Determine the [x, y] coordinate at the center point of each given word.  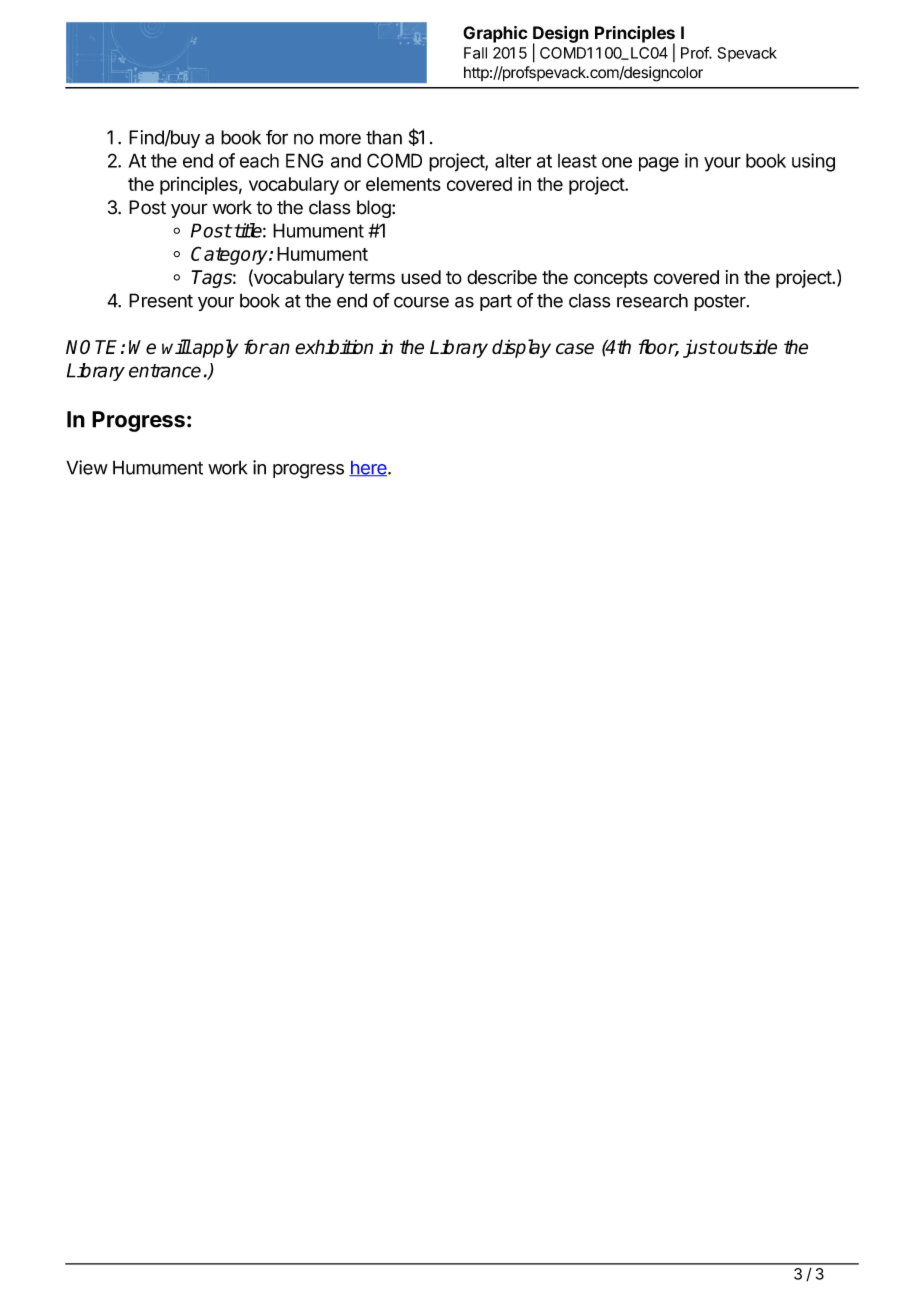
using [813, 162]
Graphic [495, 34]
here [369, 468]
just [699, 348]
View [87, 467]
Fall [475, 53]
